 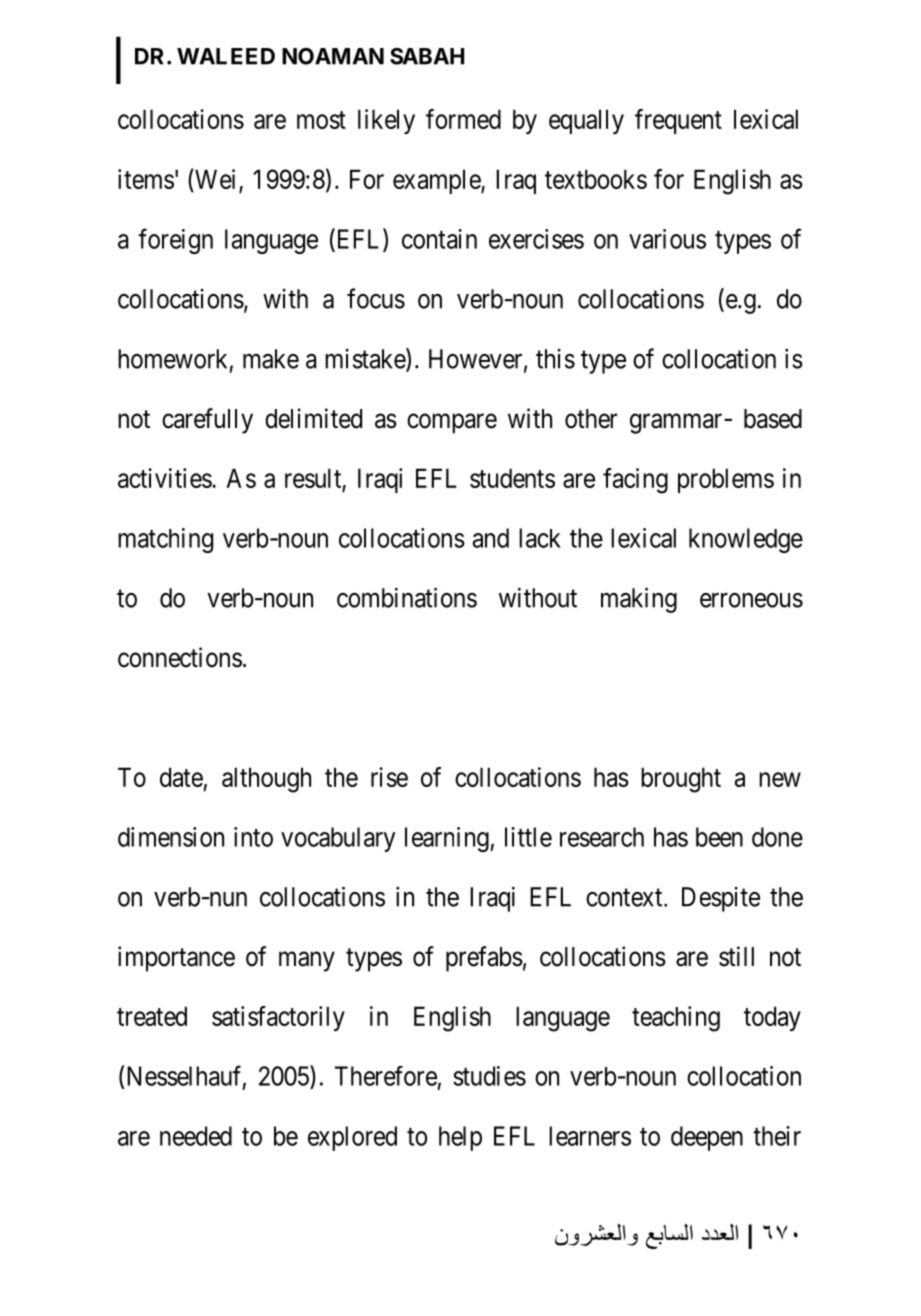 I want to click on matching, so click(x=165, y=540).
